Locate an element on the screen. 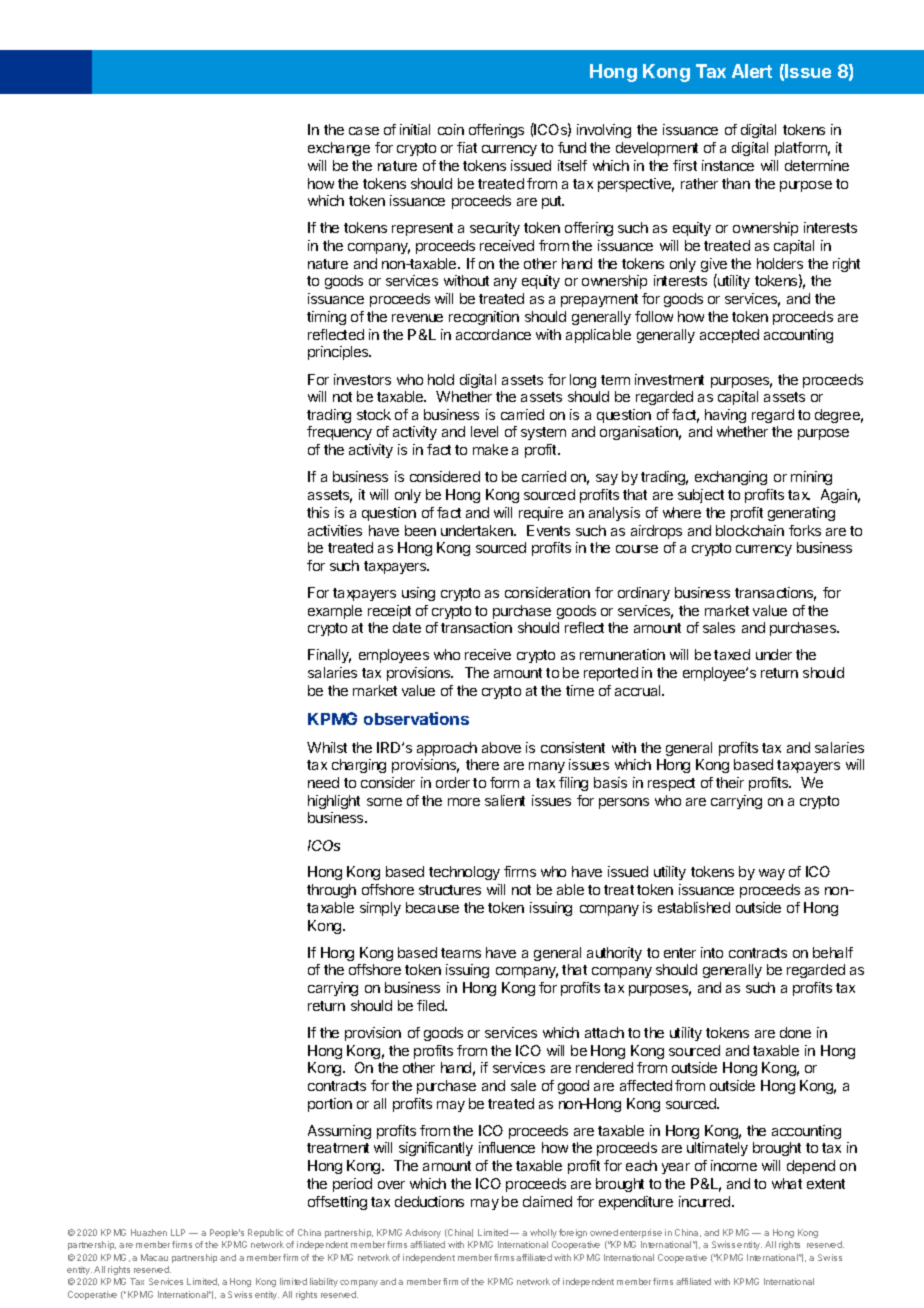  Whilst is located at coordinates (327, 747).
